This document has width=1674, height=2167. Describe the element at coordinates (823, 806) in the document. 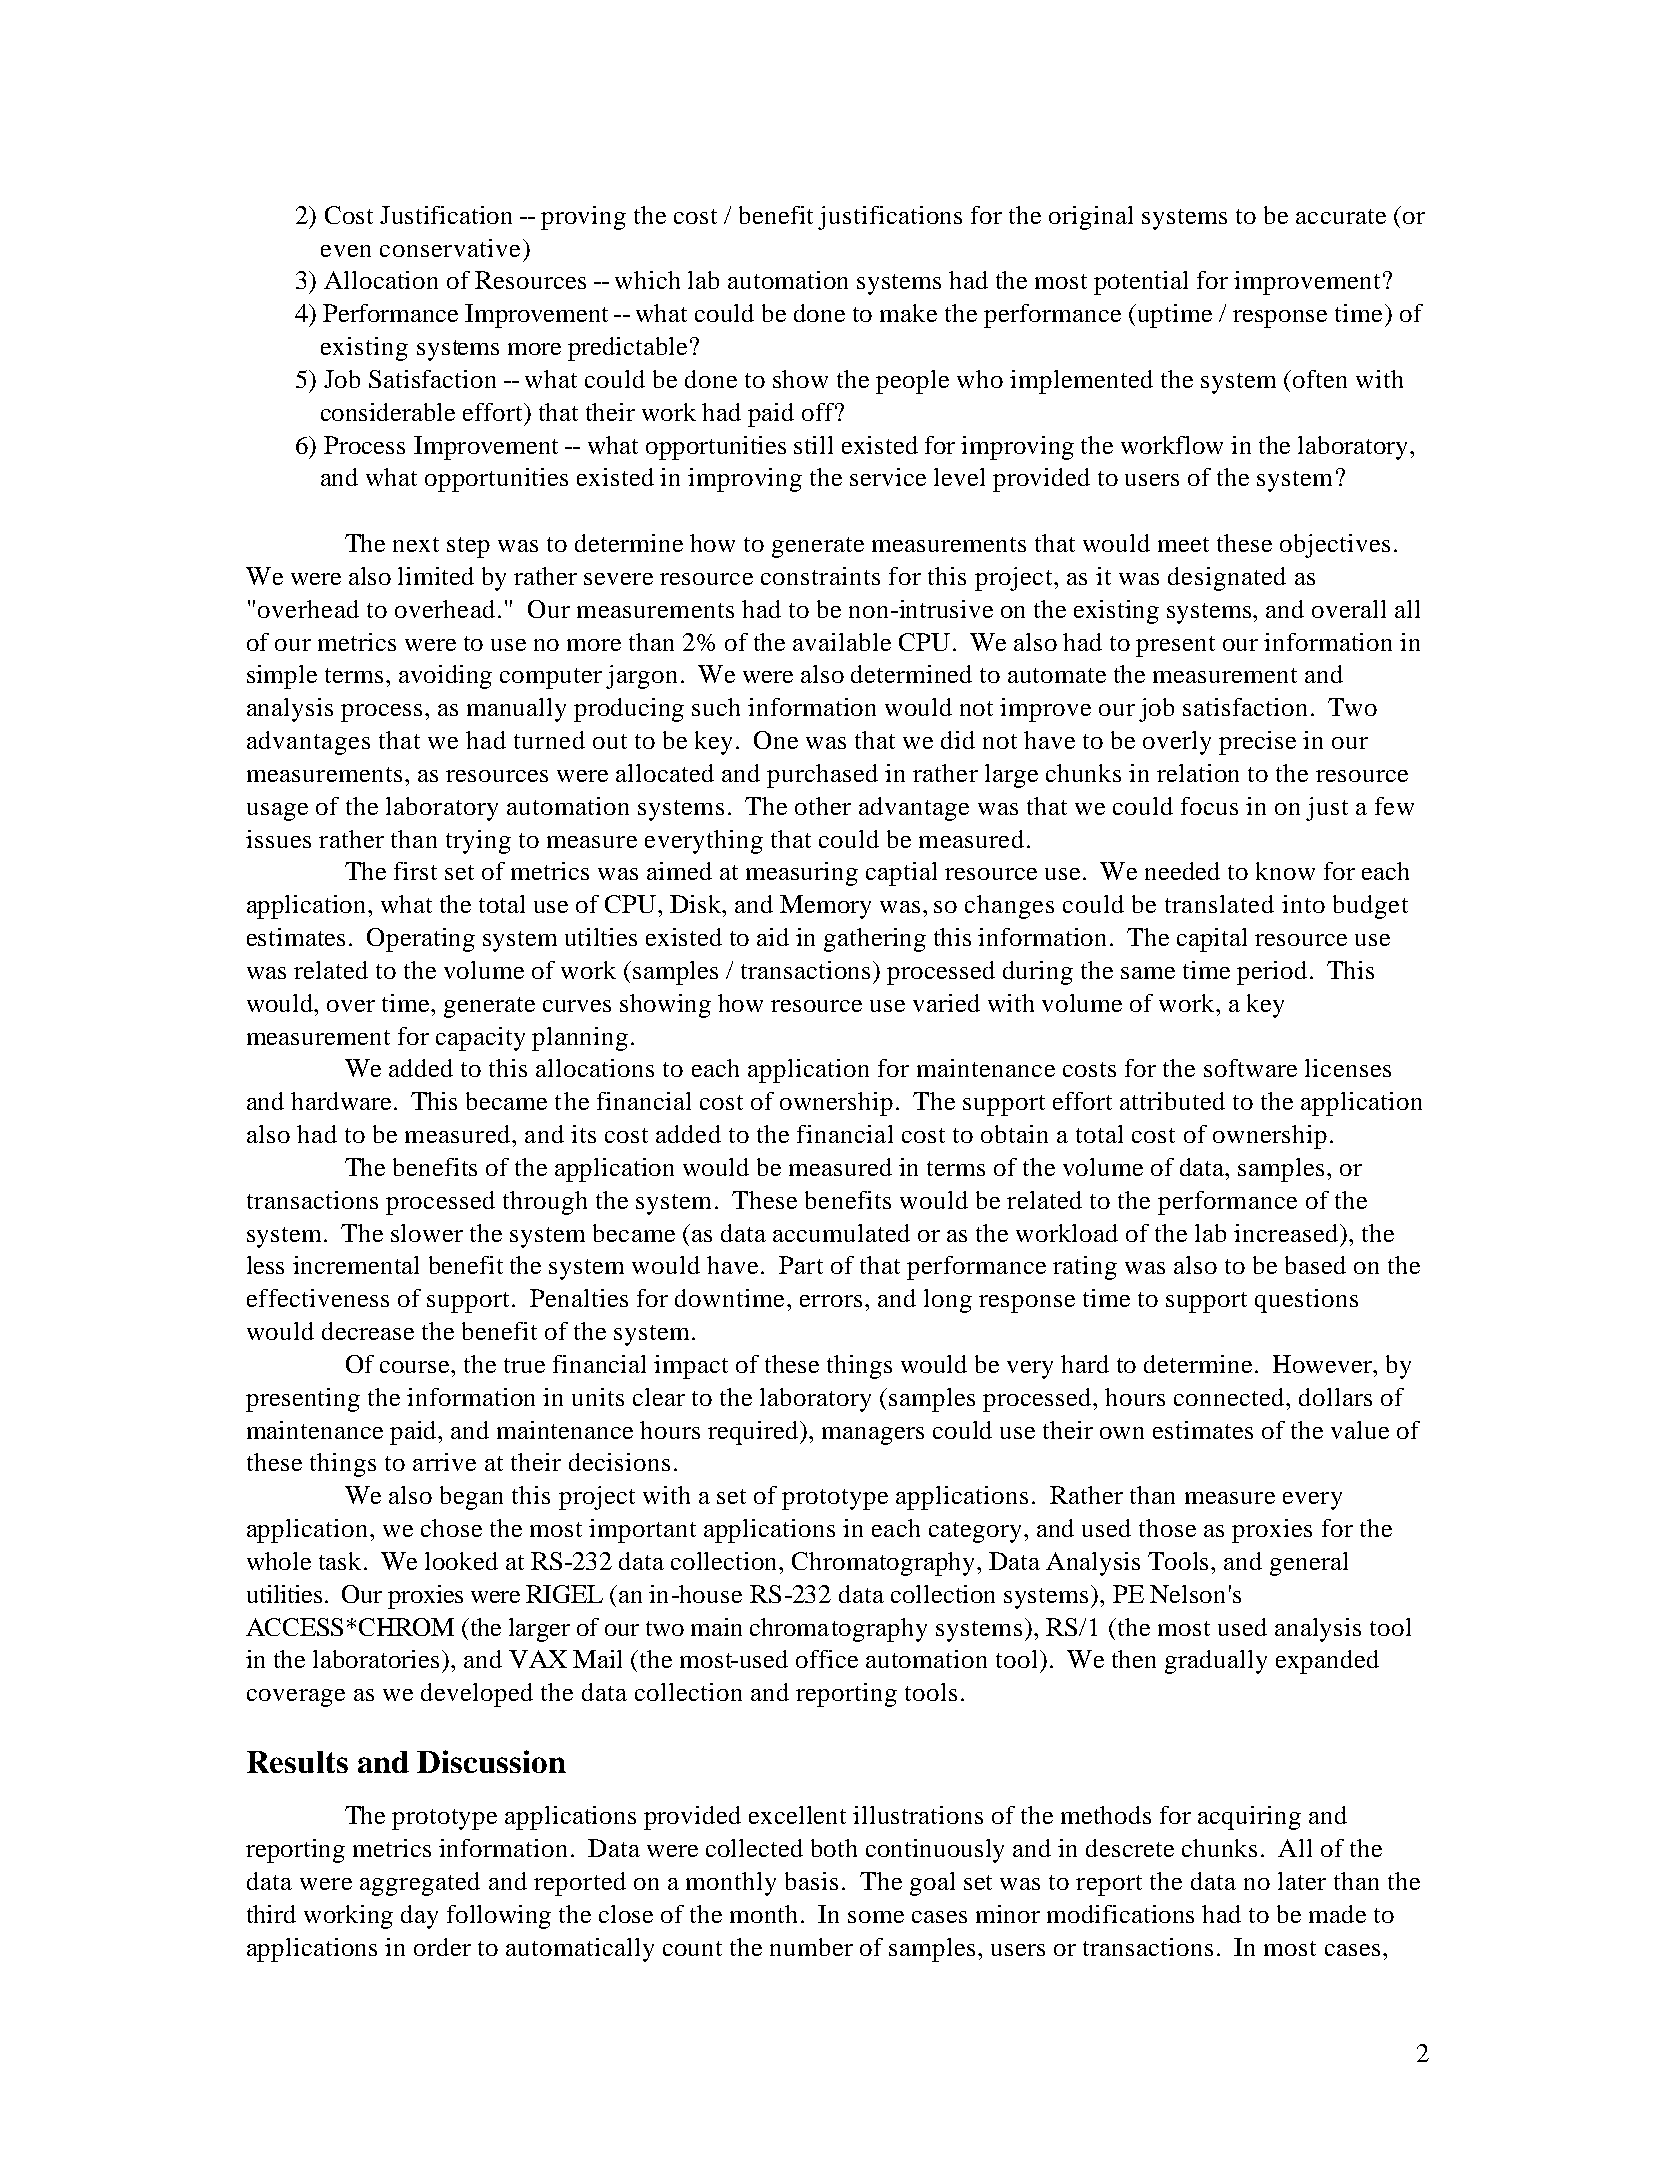

I see `other` at that location.
